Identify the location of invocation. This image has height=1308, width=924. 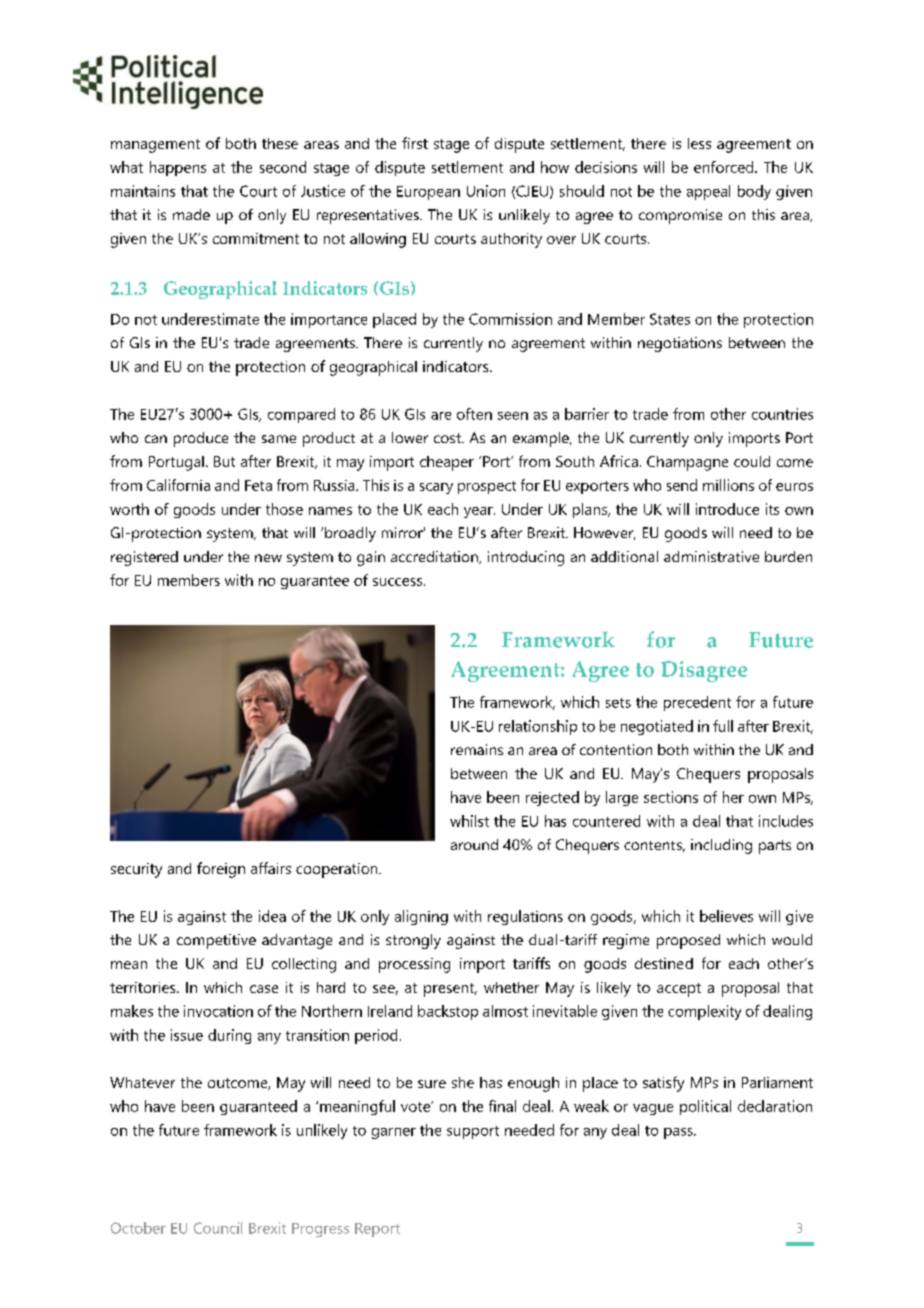
(218, 1011).
